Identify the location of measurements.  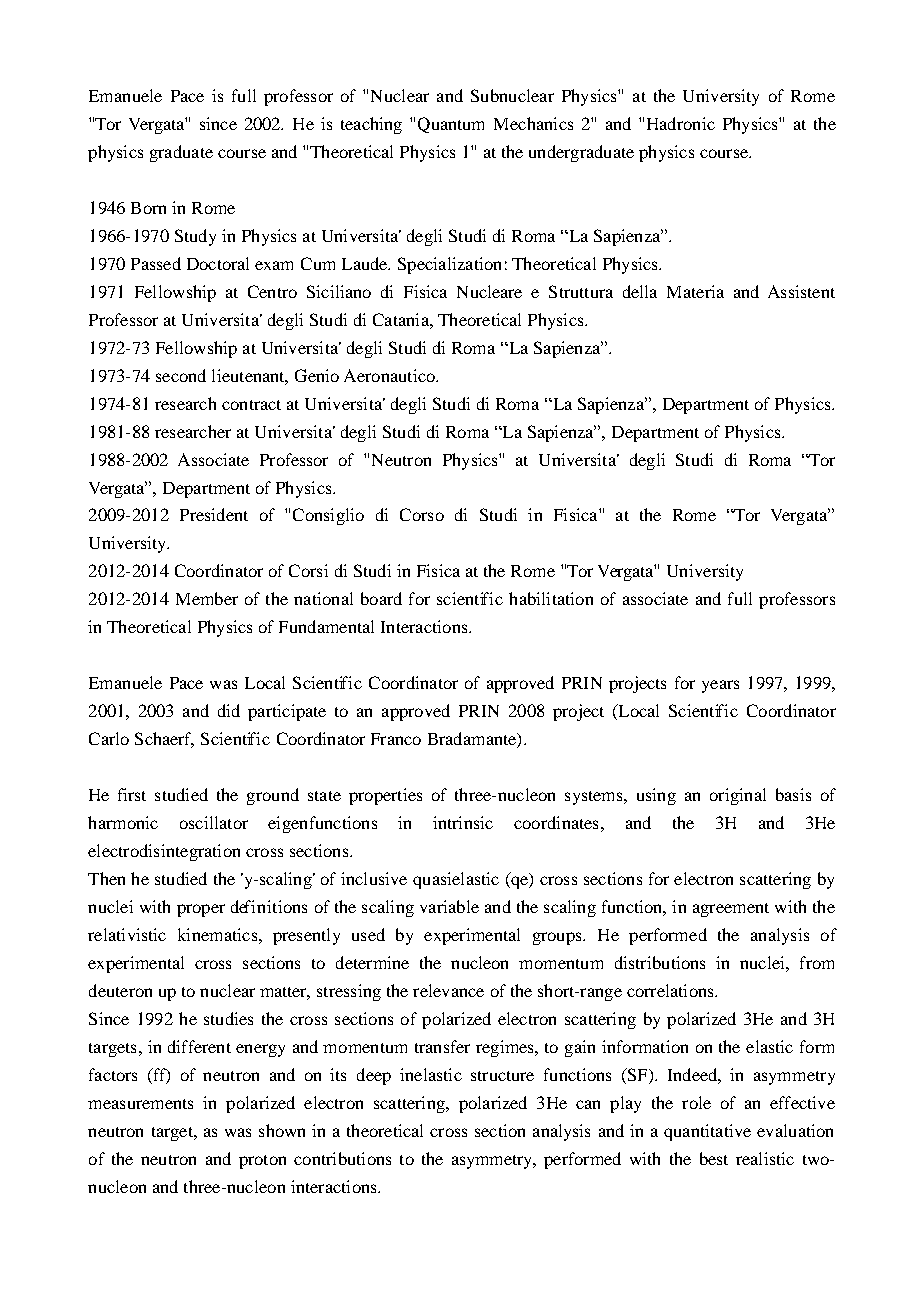
(140, 1104).
